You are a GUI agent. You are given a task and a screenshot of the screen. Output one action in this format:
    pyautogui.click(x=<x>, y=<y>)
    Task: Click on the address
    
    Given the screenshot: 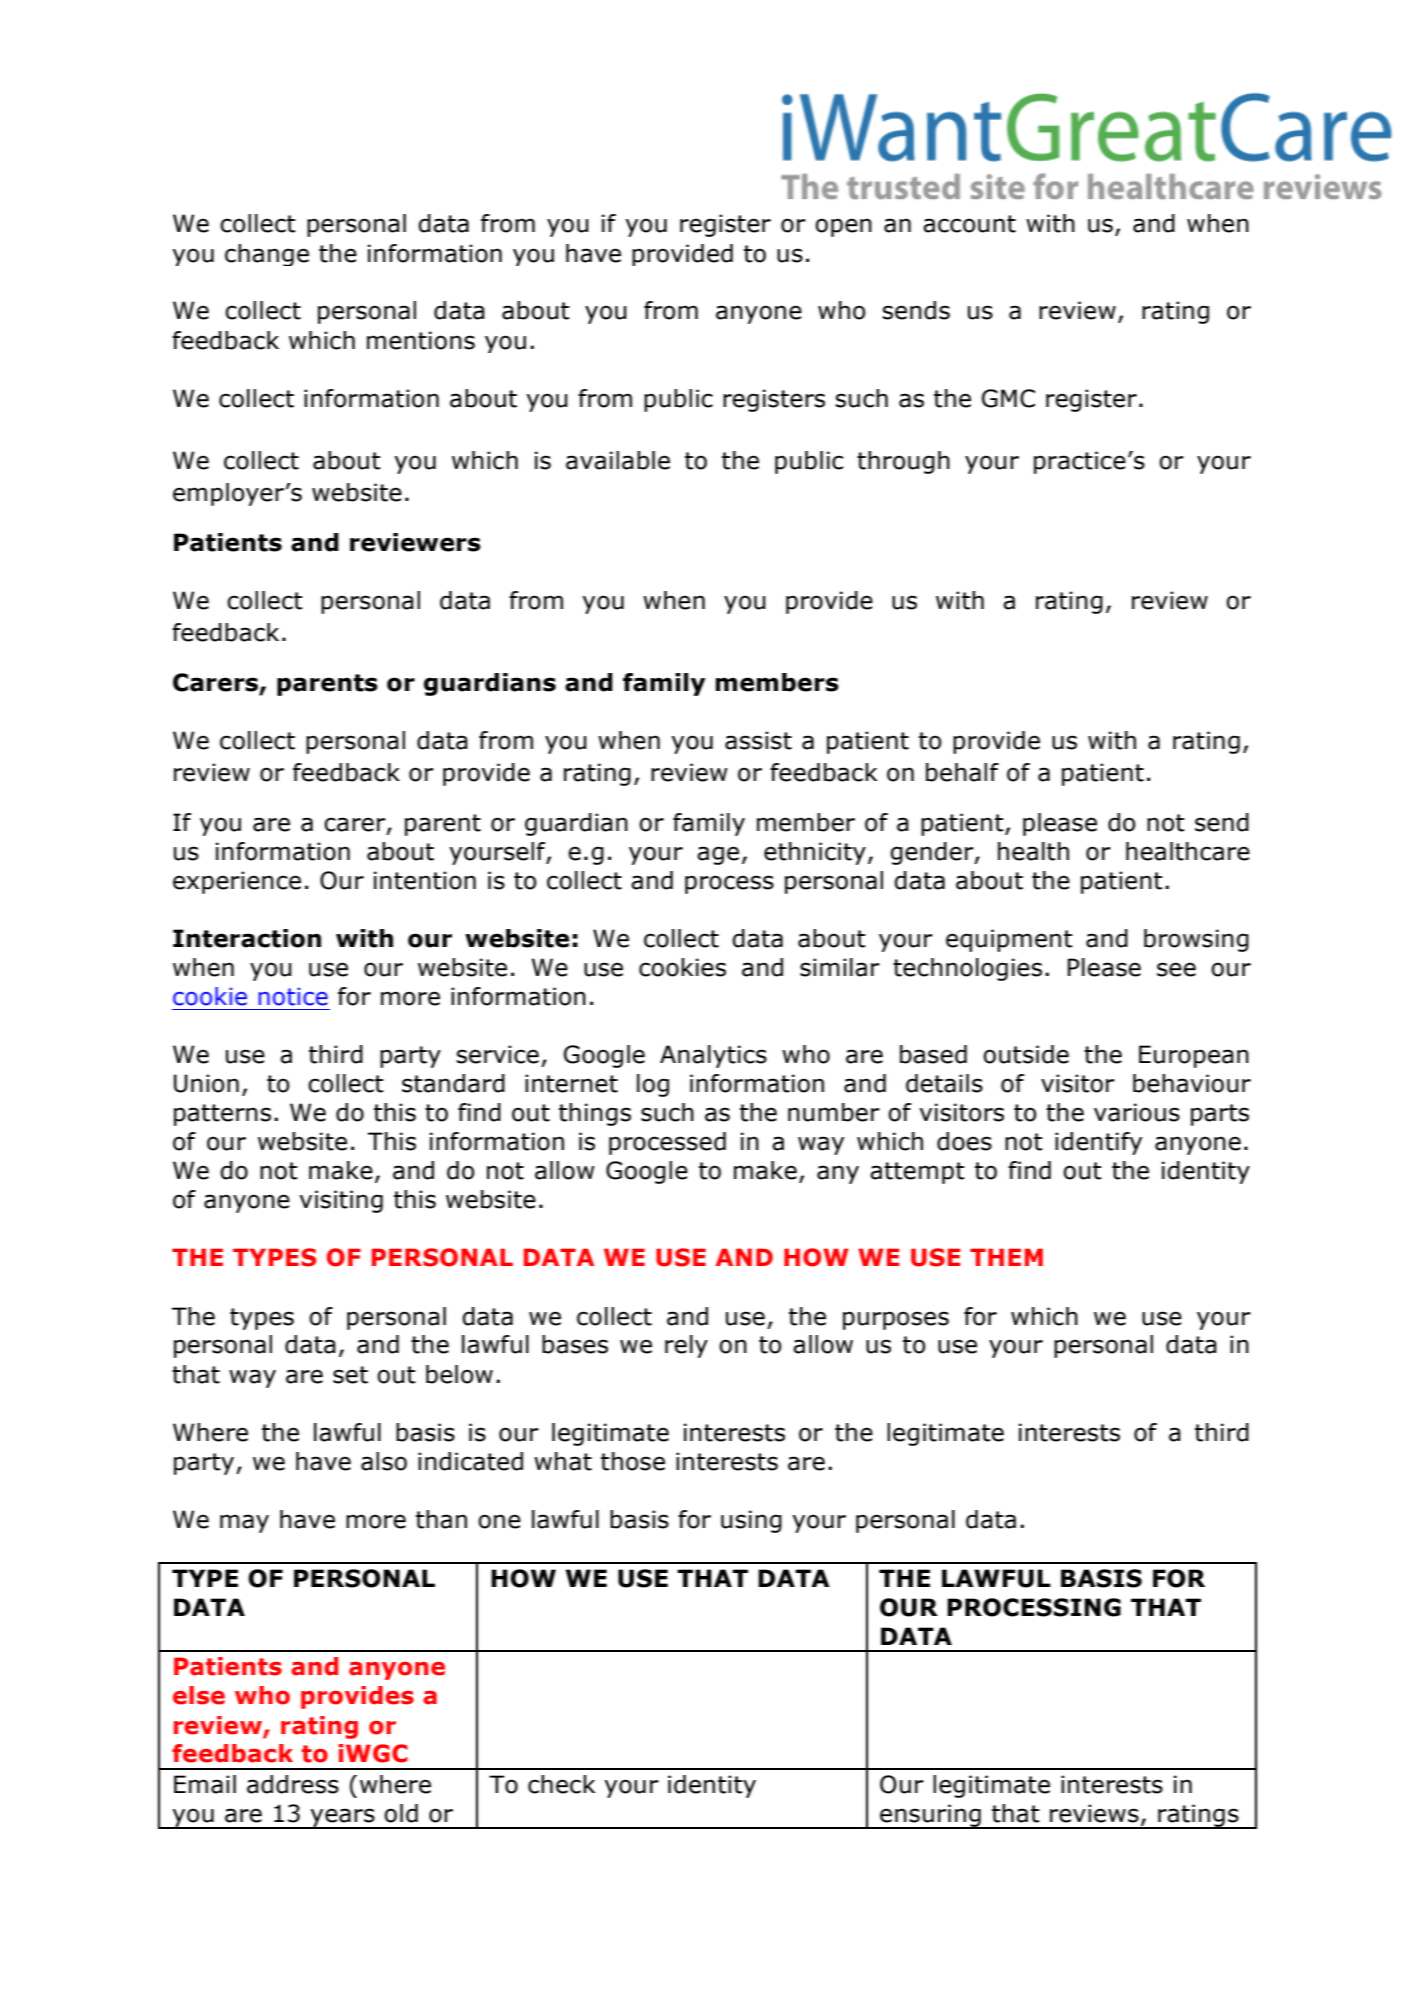 What is the action you would take?
    pyautogui.click(x=293, y=1784)
